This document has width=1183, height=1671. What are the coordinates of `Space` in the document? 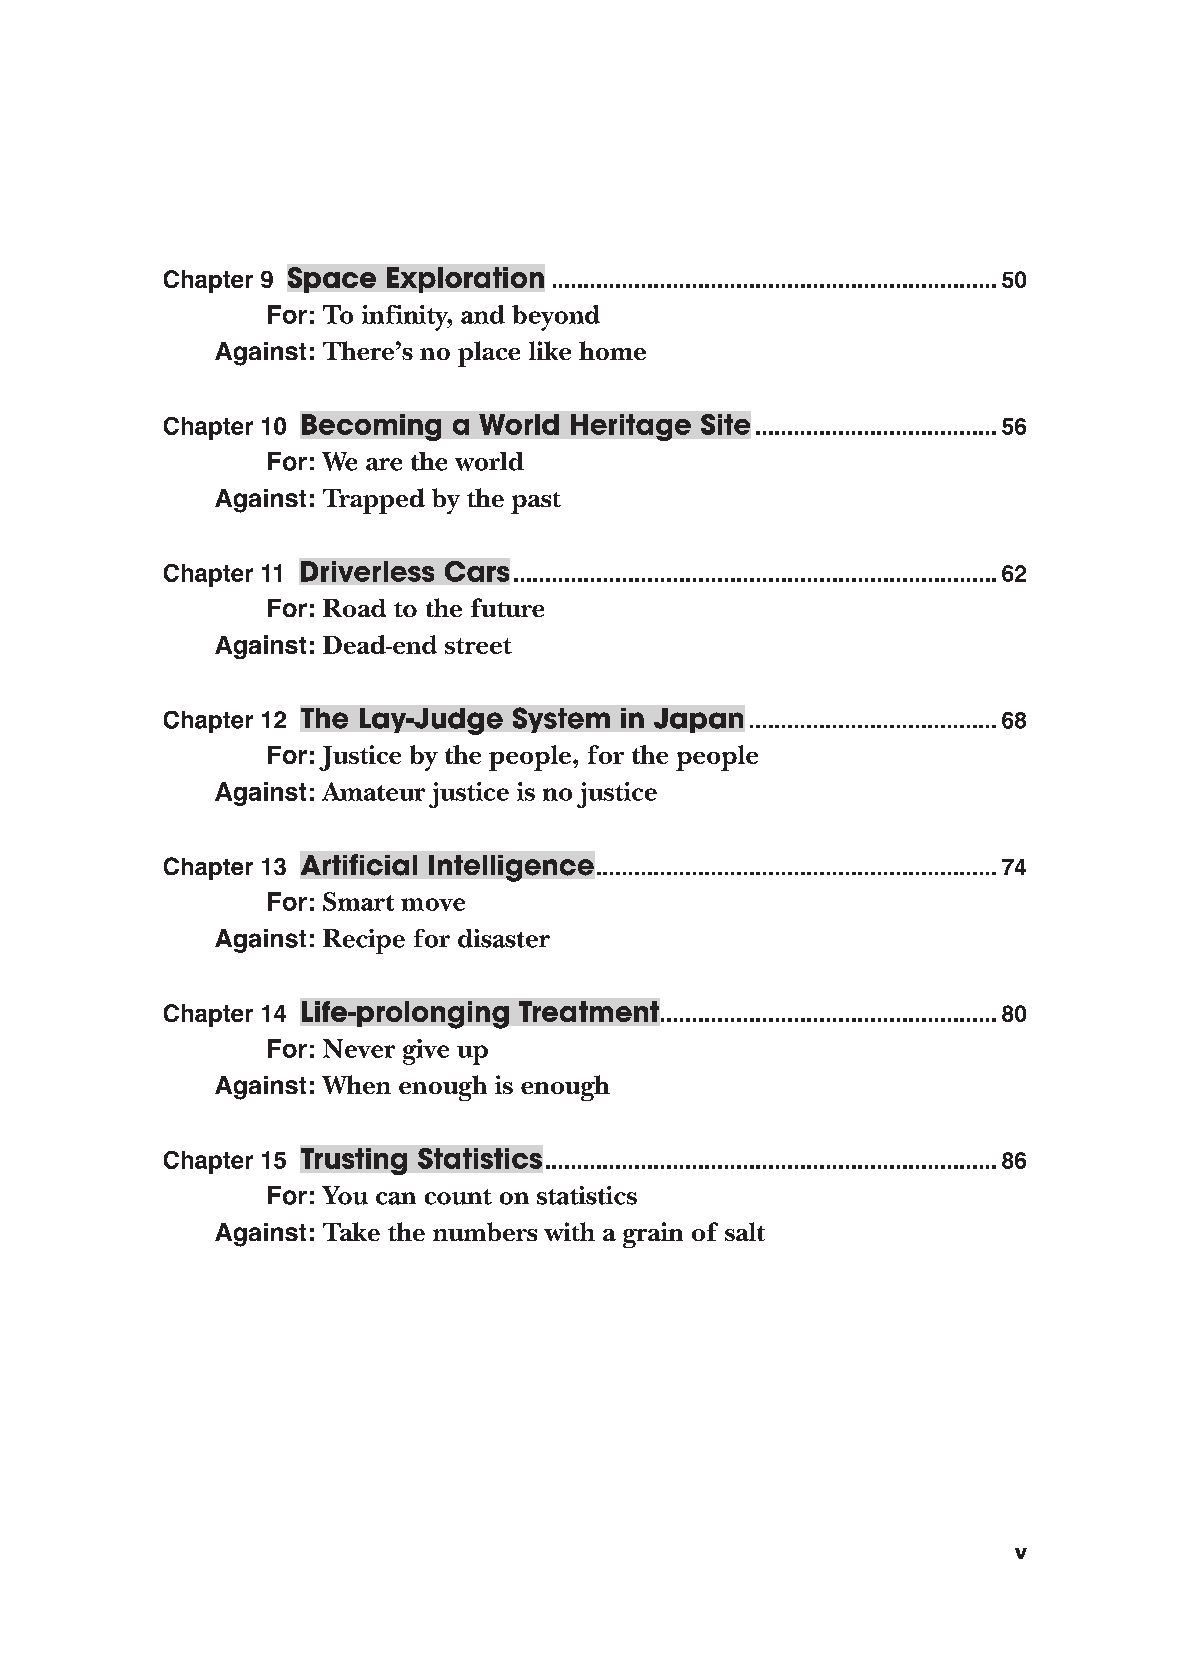 It's located at (332, 280).
